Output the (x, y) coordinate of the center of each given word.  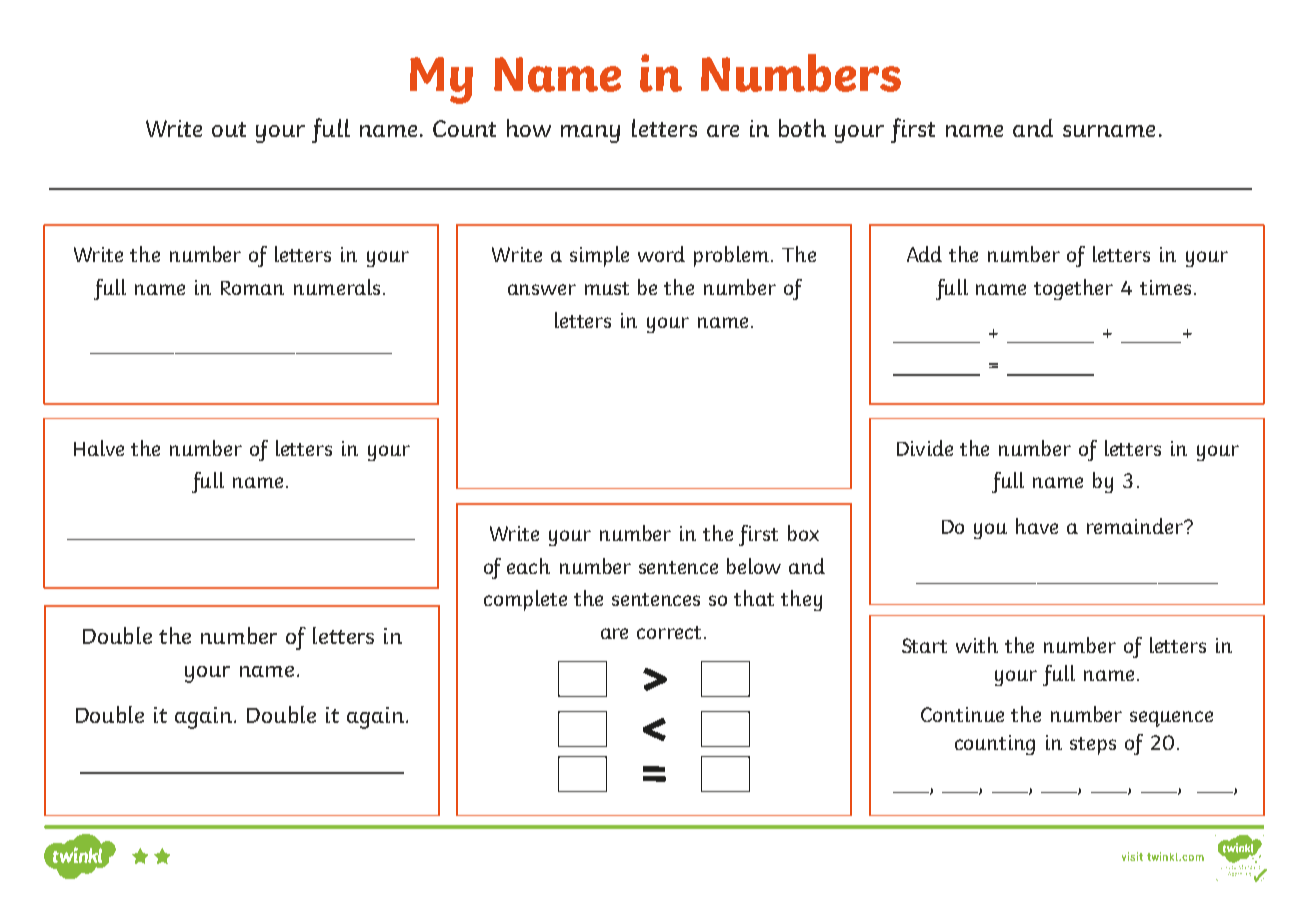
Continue (962, 714)
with (977, 645)
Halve (99, 448)
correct (669, 632)
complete (525, 600)
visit (1132, 856)
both (802, 128)
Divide (925, 448)
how (529, 128)
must (607, 288)
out (229, 129)
